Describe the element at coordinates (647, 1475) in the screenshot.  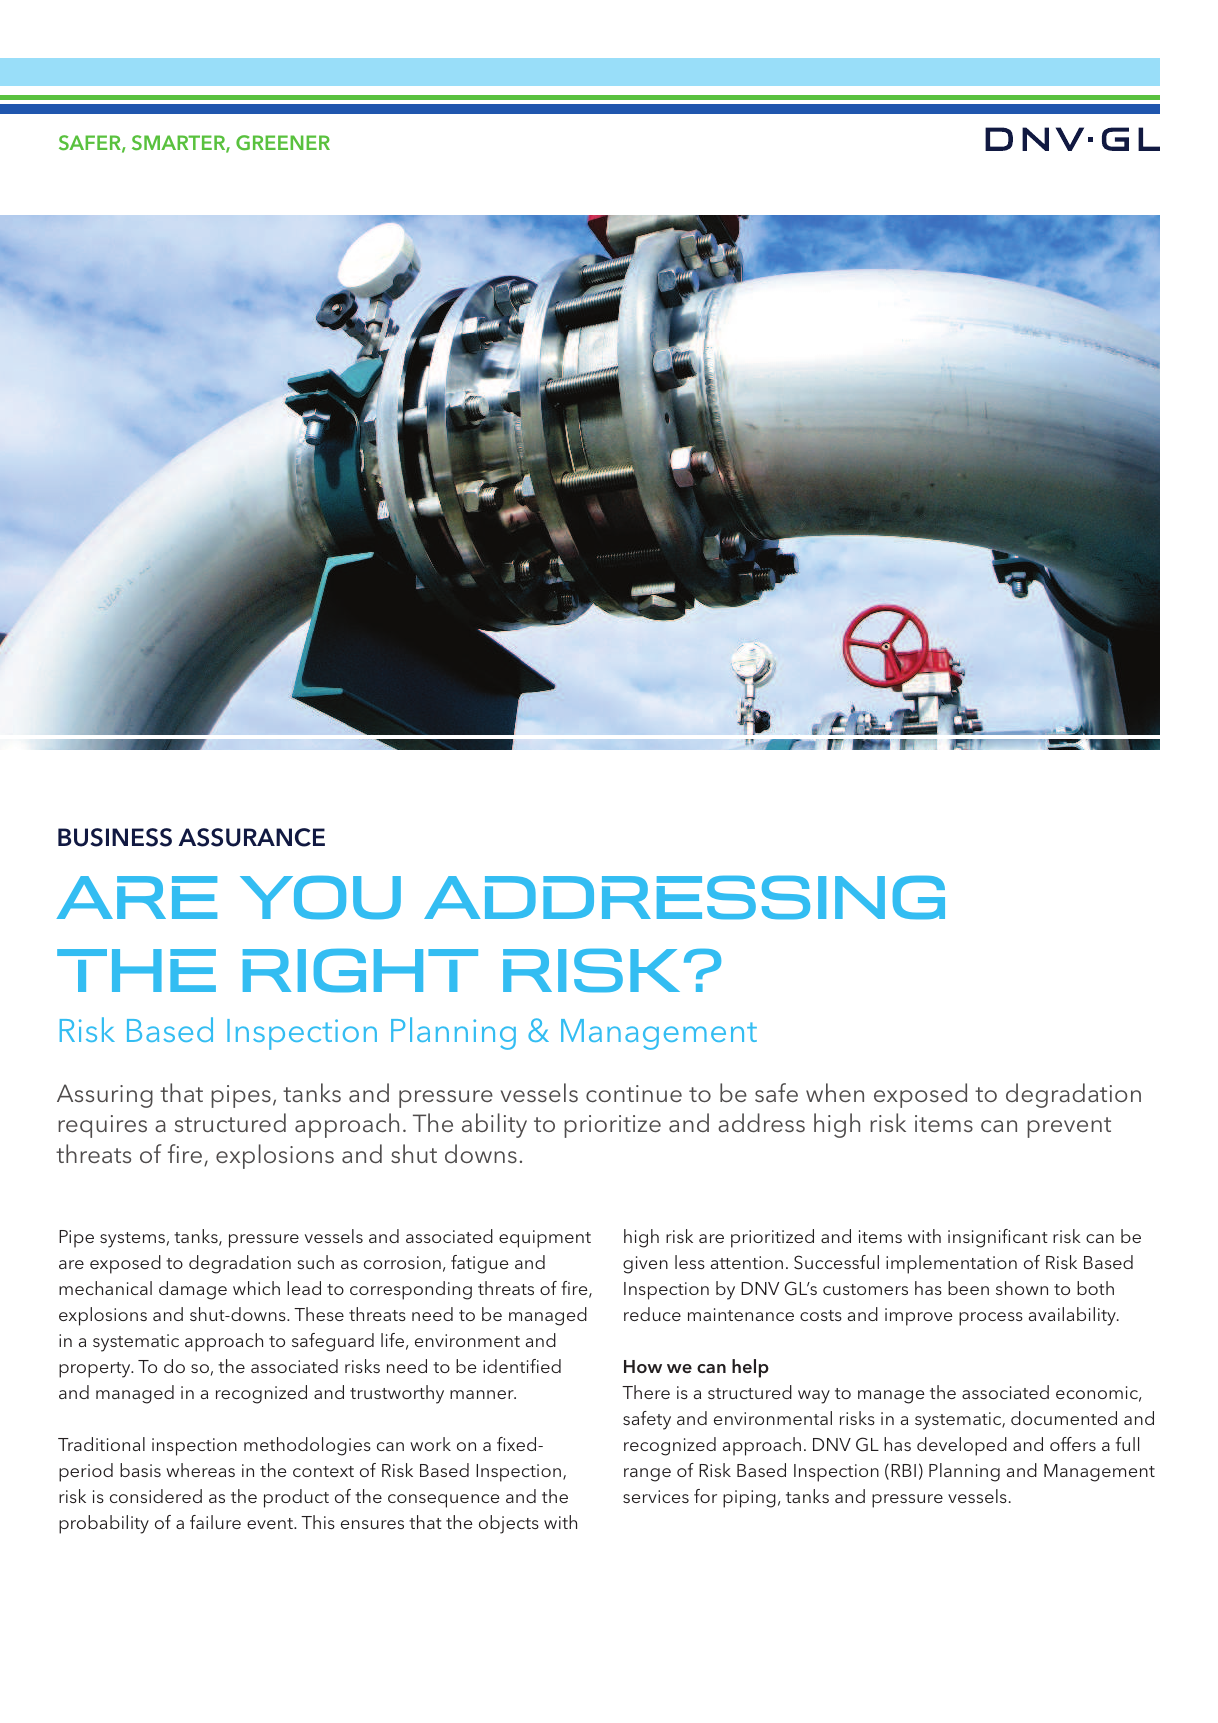
I see `range` at that location.
